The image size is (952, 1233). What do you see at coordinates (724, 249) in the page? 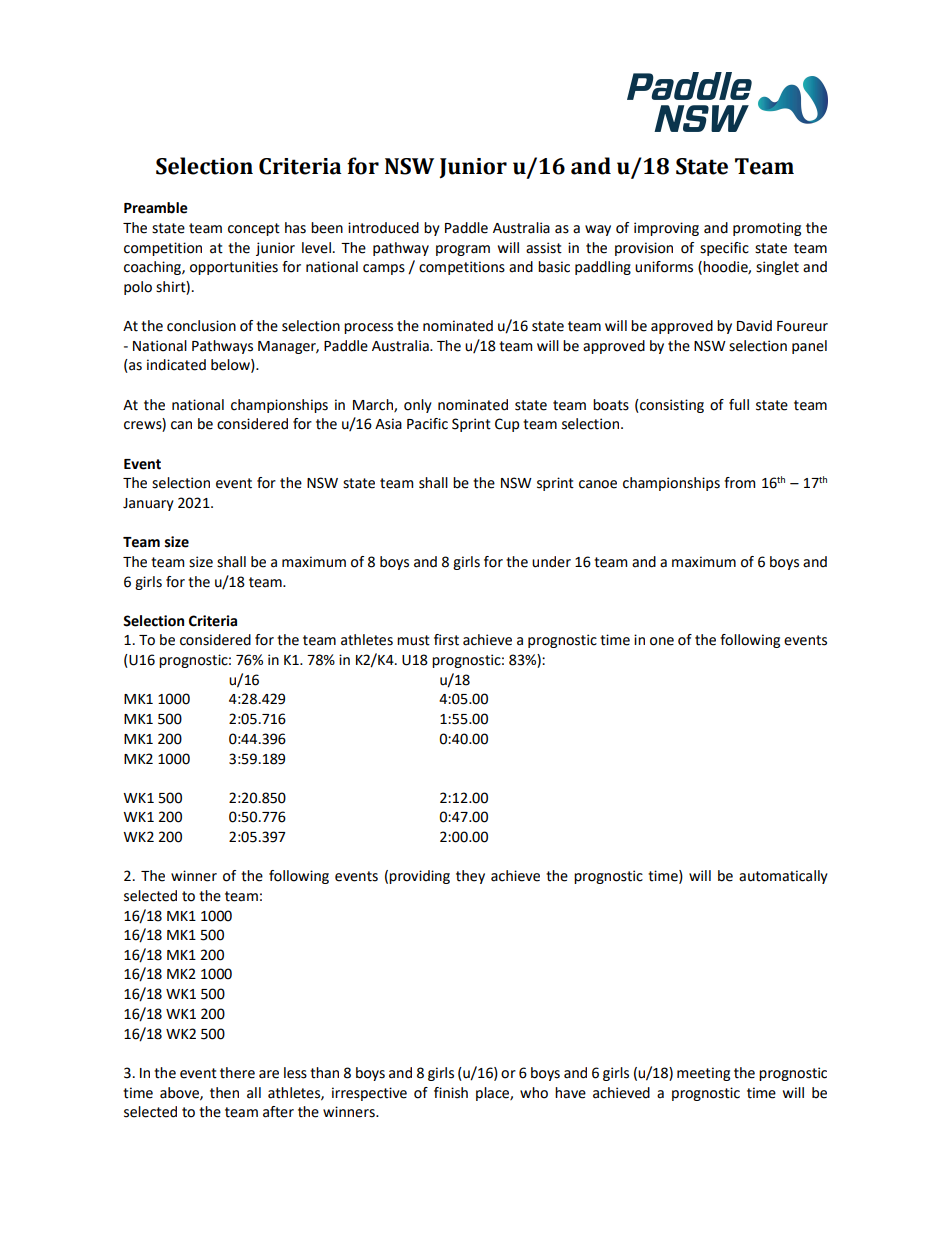
I see `specific` at bounding box center [724, 249].
